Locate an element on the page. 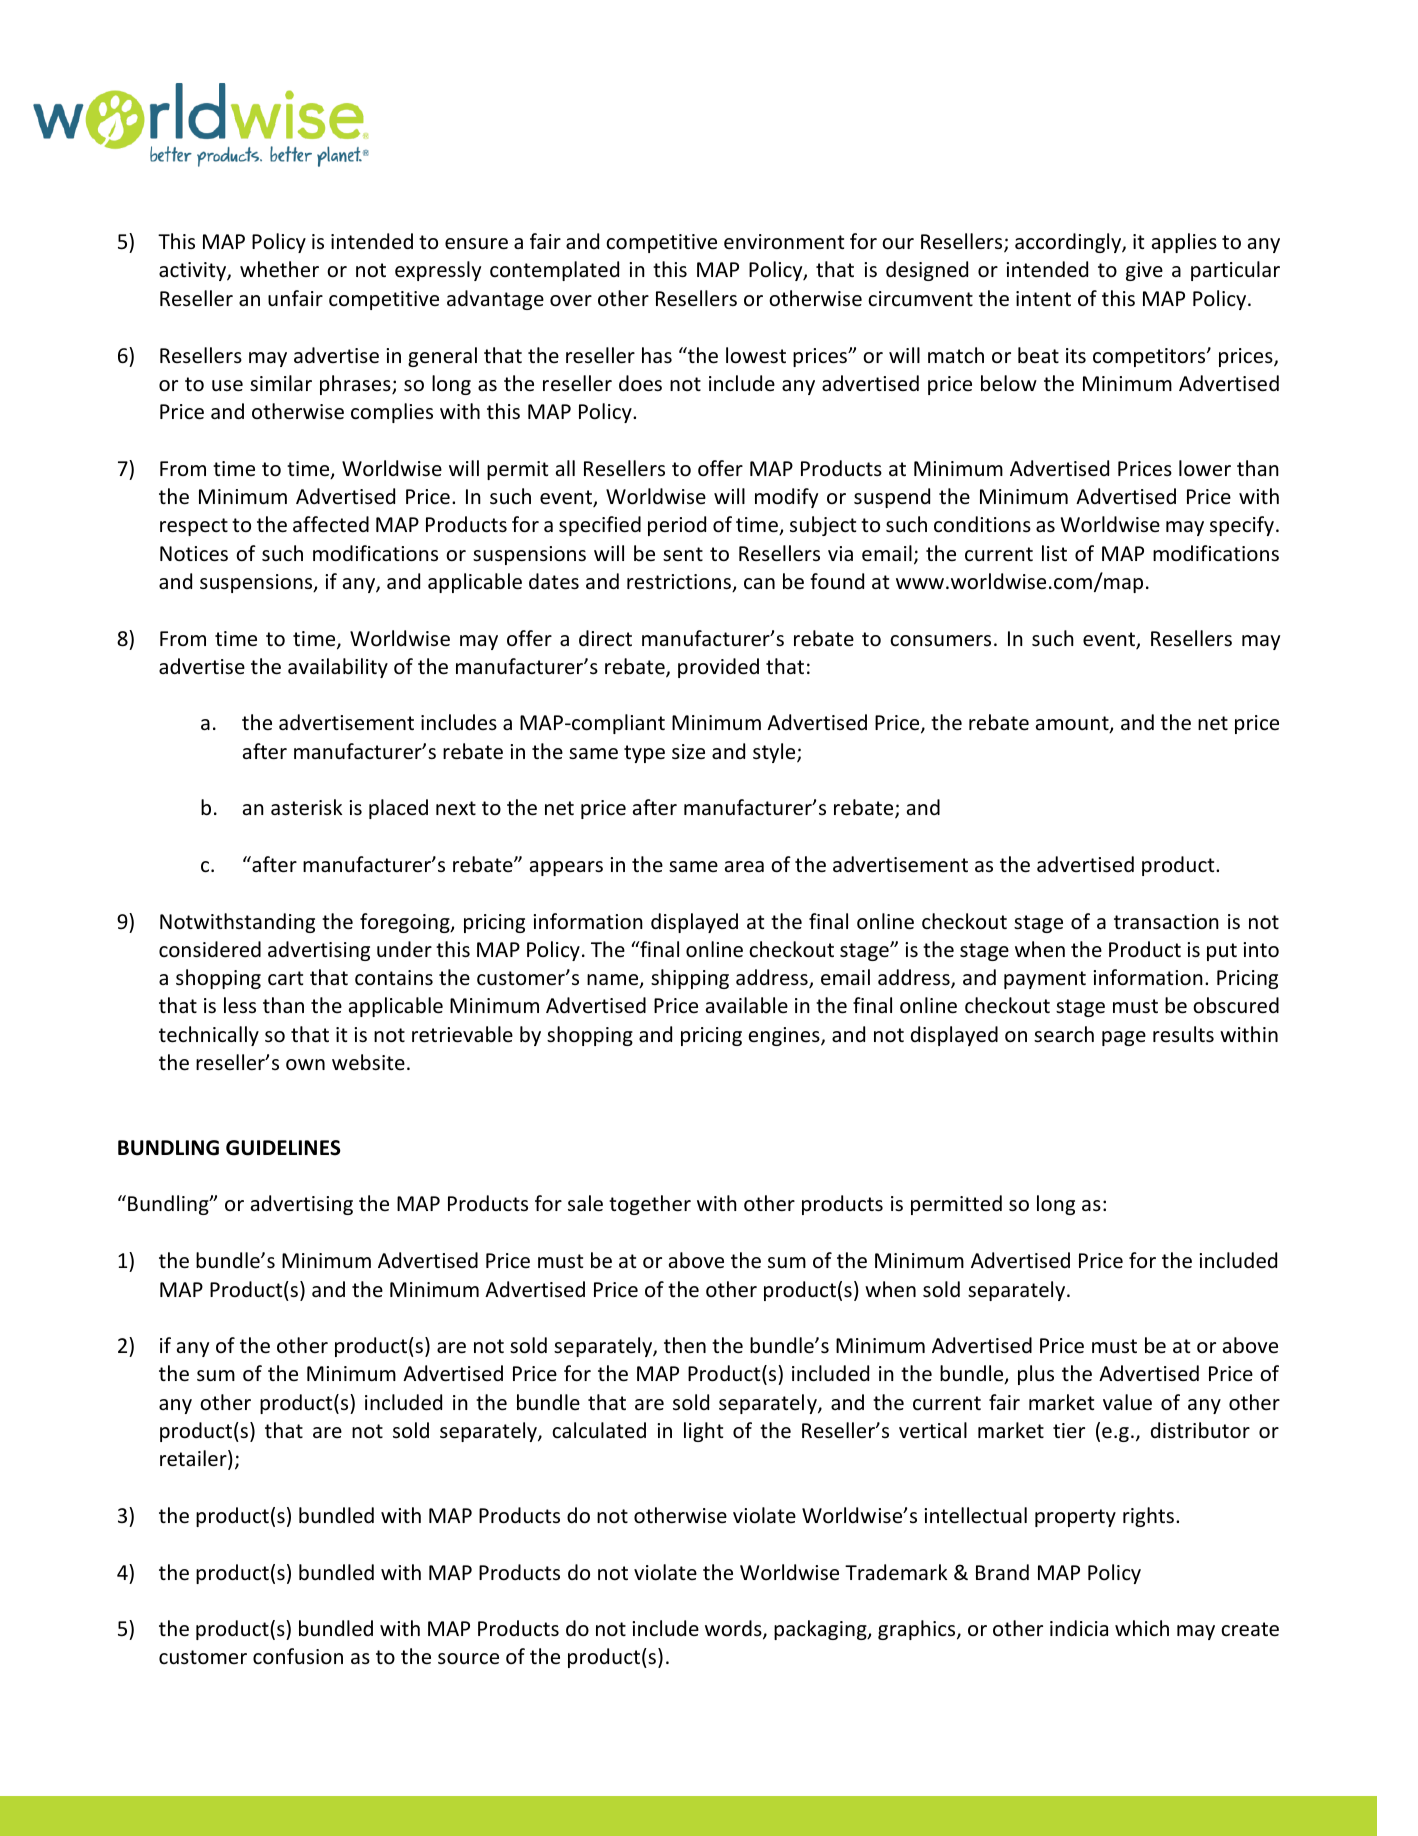  confusion is located at coordinates (298, 1656).
